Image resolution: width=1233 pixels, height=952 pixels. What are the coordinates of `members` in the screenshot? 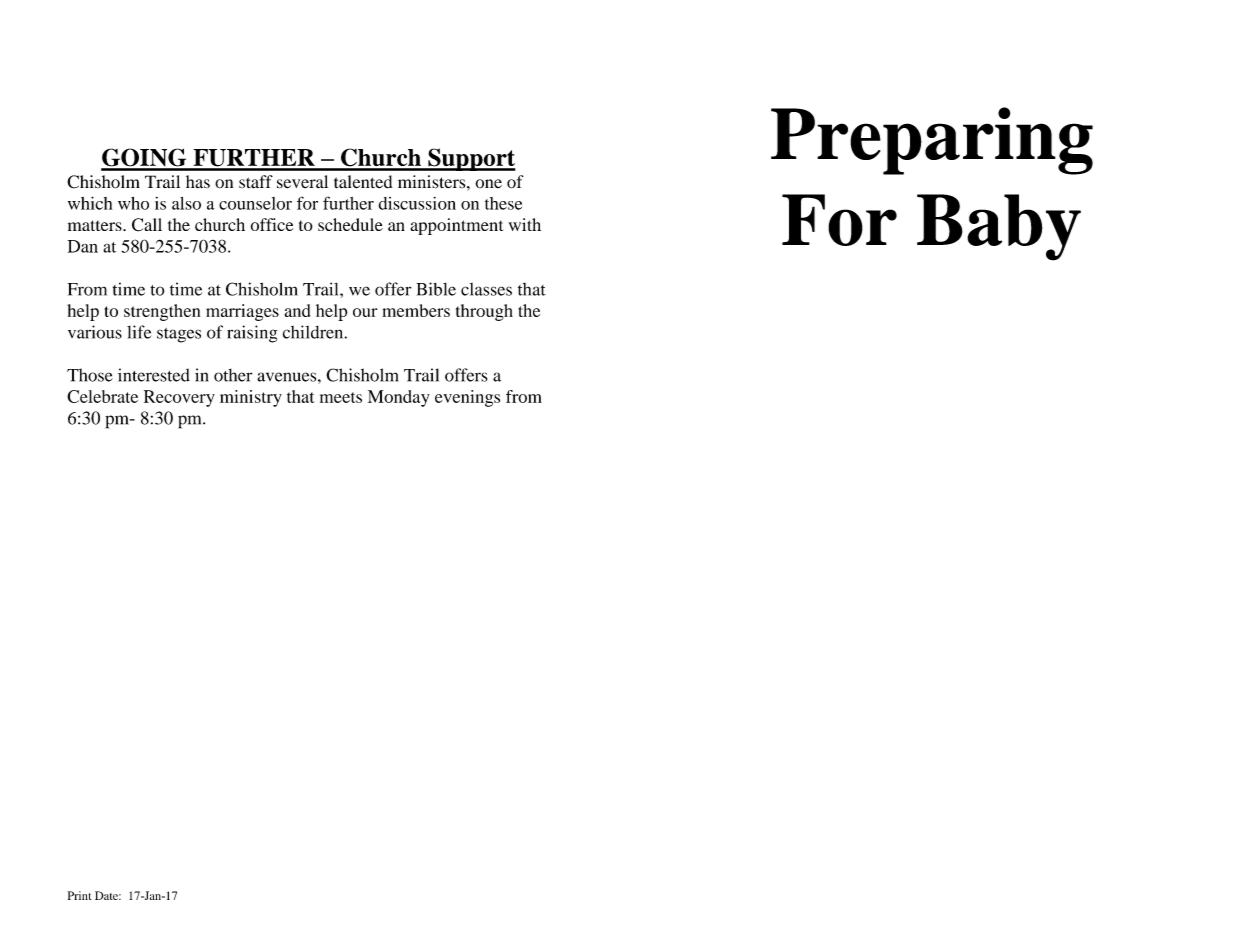 It's located at (416, 310).
